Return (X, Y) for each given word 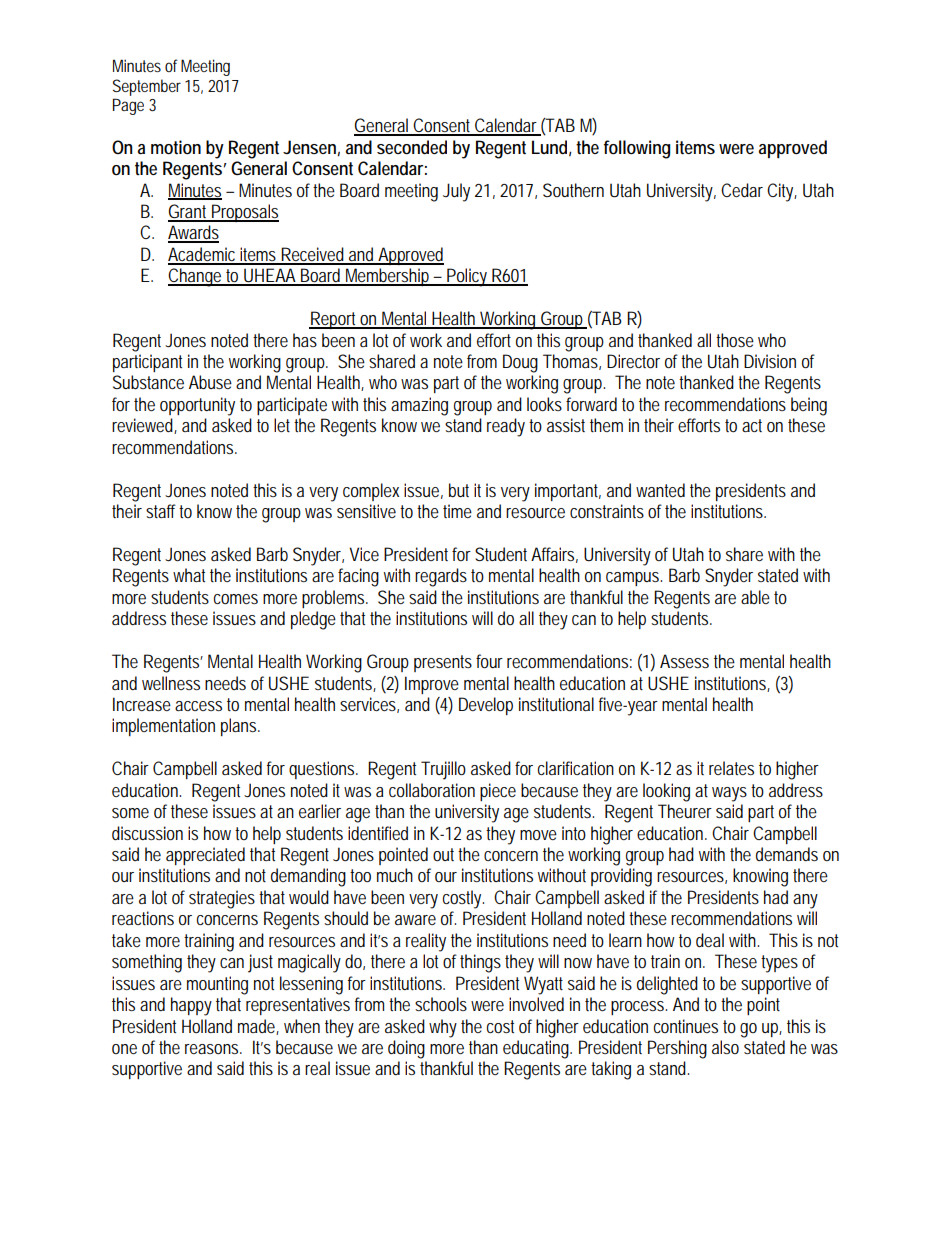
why (443, 1028)
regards (441, 577)
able (755, 597)
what (189, 575)
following (637, 149)
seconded (412, 147)
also (725, 1047)
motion (176, 147)
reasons (213, 1049)
